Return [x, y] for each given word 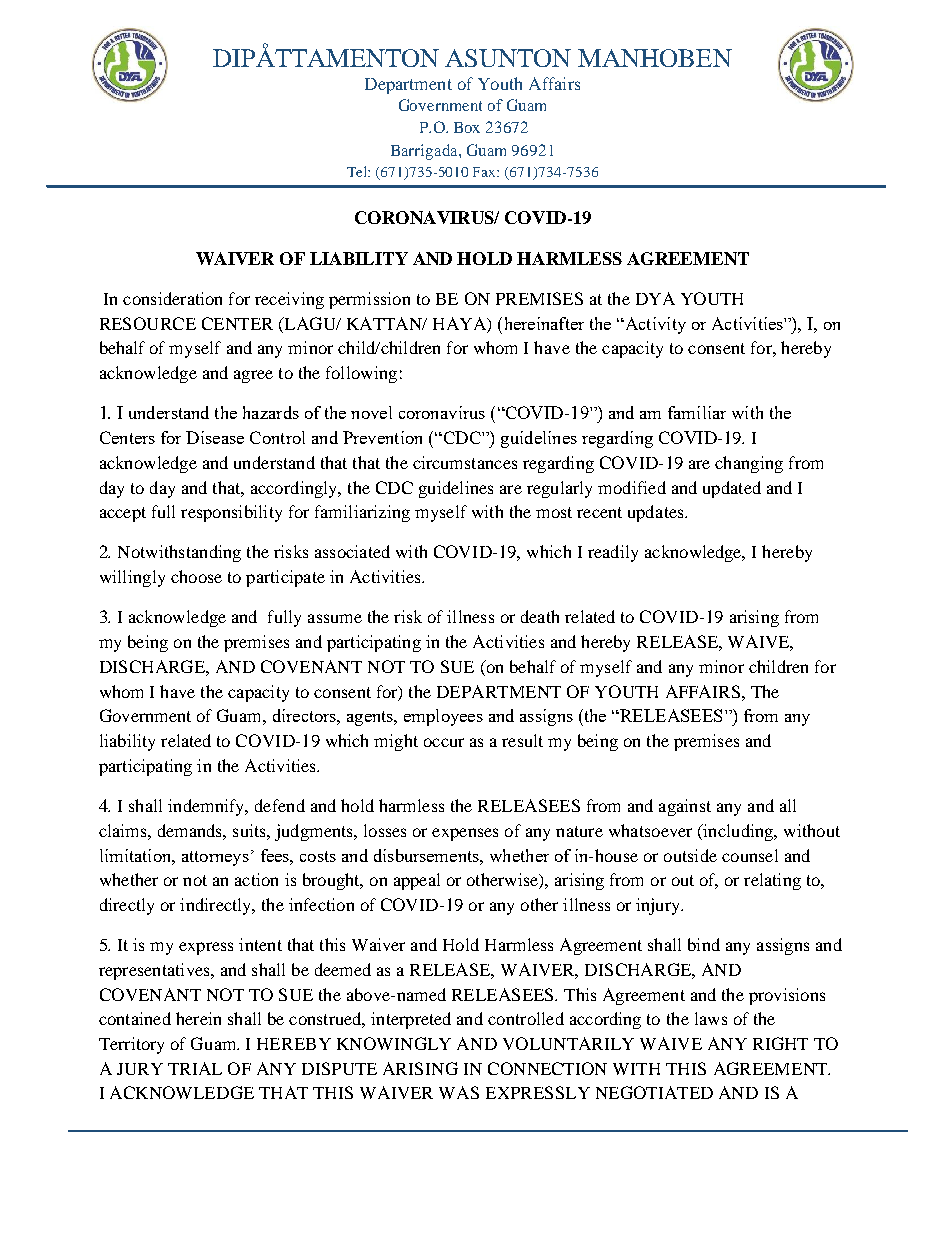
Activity [654, 325]
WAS [459, 1092]
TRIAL [195, 1068]
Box [467, 127]
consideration [172, 298]
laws [711, 1018]
